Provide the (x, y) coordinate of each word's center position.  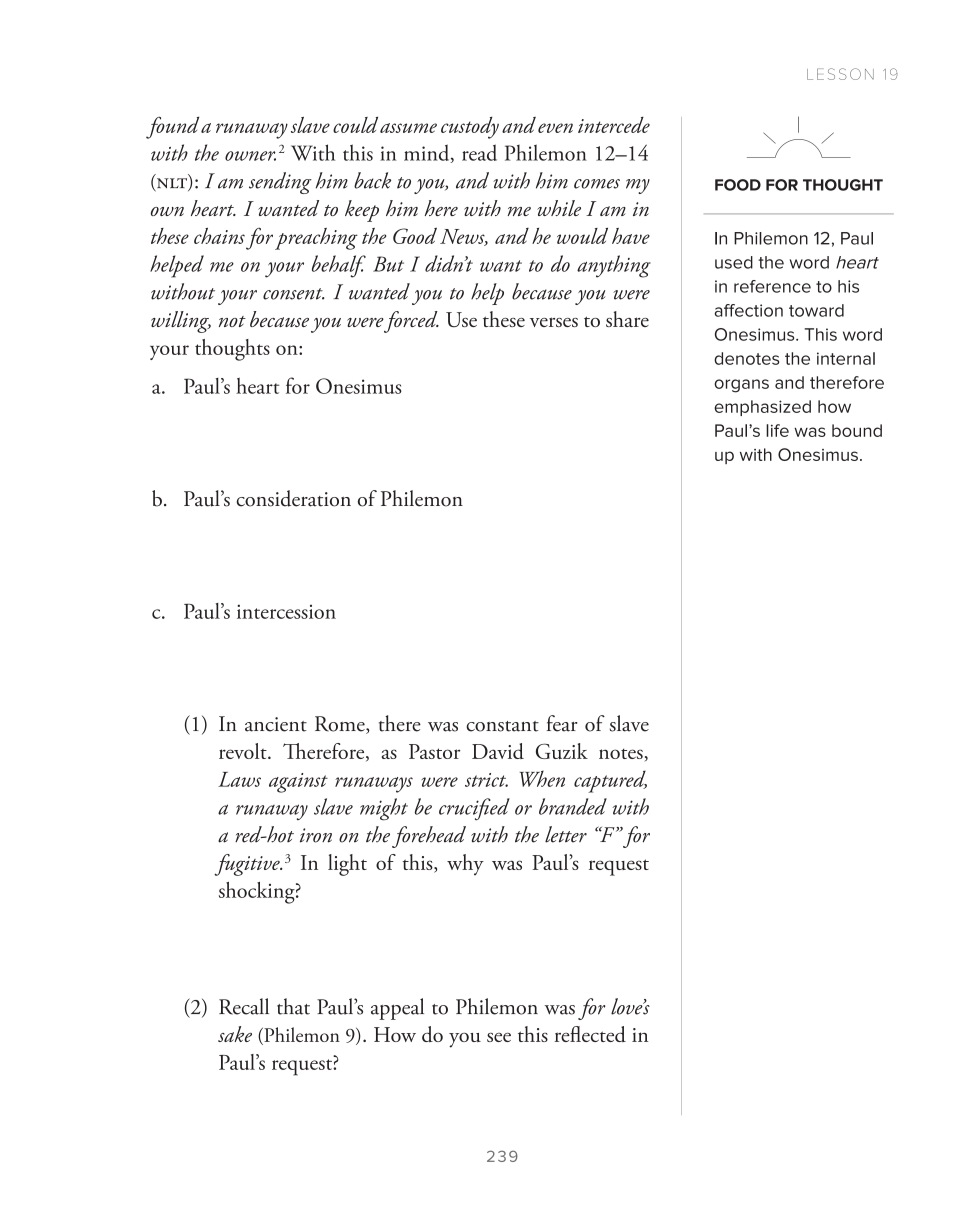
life (777, 430)
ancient (276, 724)
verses (554, 322)
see (499, 1037)
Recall (244, 1006)
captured (610, 781)
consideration (293, 498)
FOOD (738, 185)
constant (502, 726)
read (479, 152)
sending (280, 183)
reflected (590, 1034)
